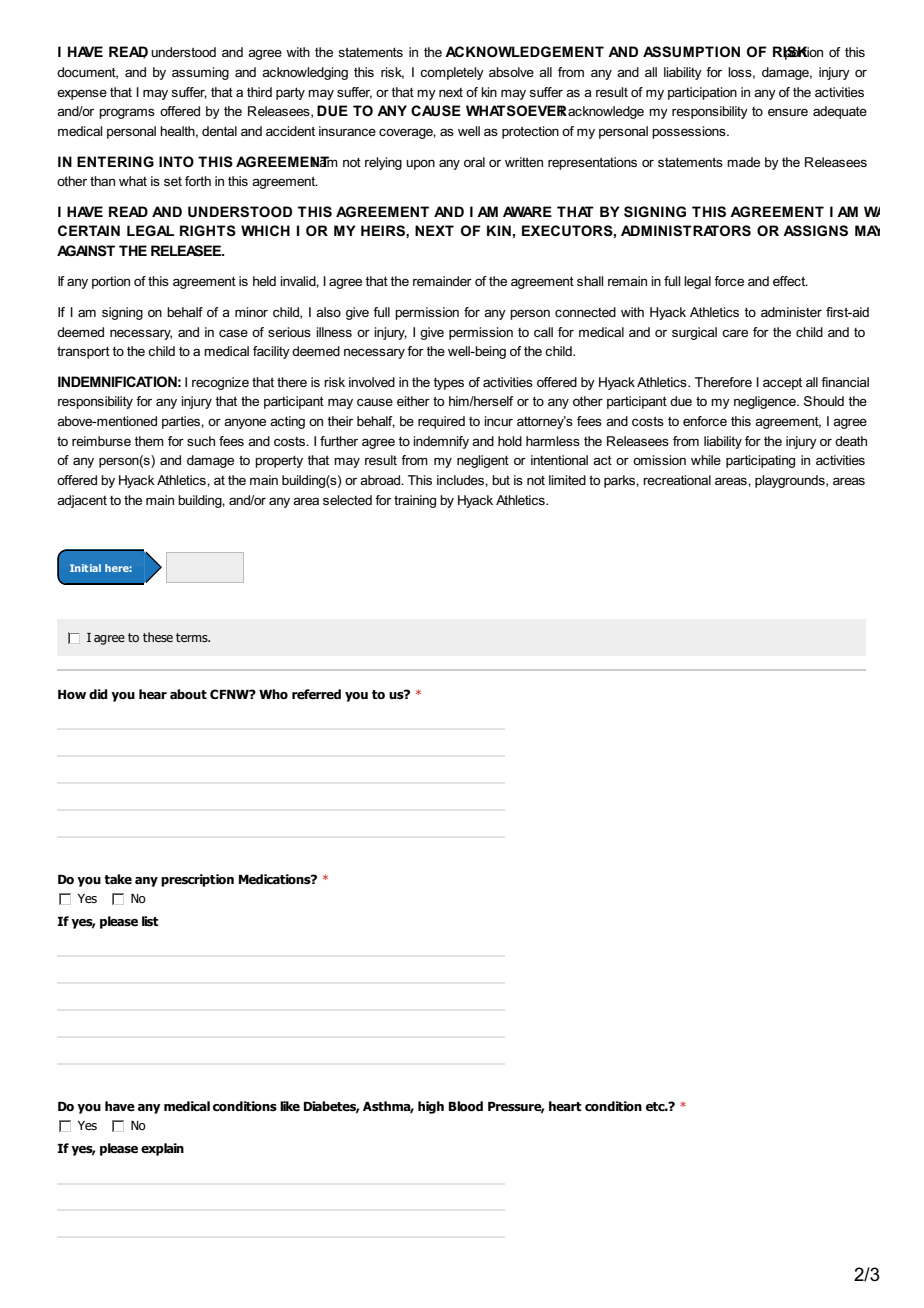  Describe the element at coordinates (162, 1149) in the screenshot. I see `explain` at that location.
